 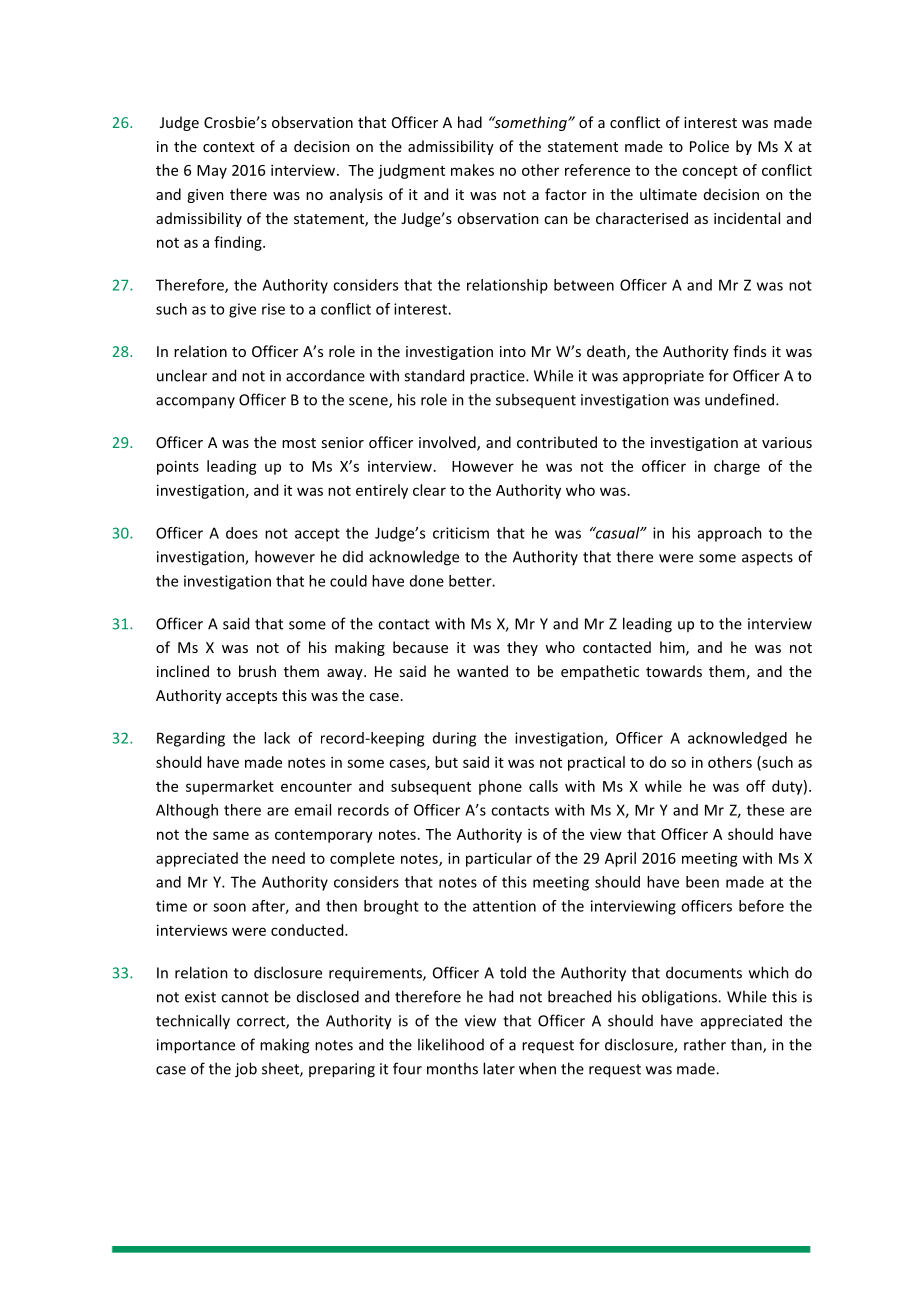 I want to click on makes, so click(x=472, y=170).
